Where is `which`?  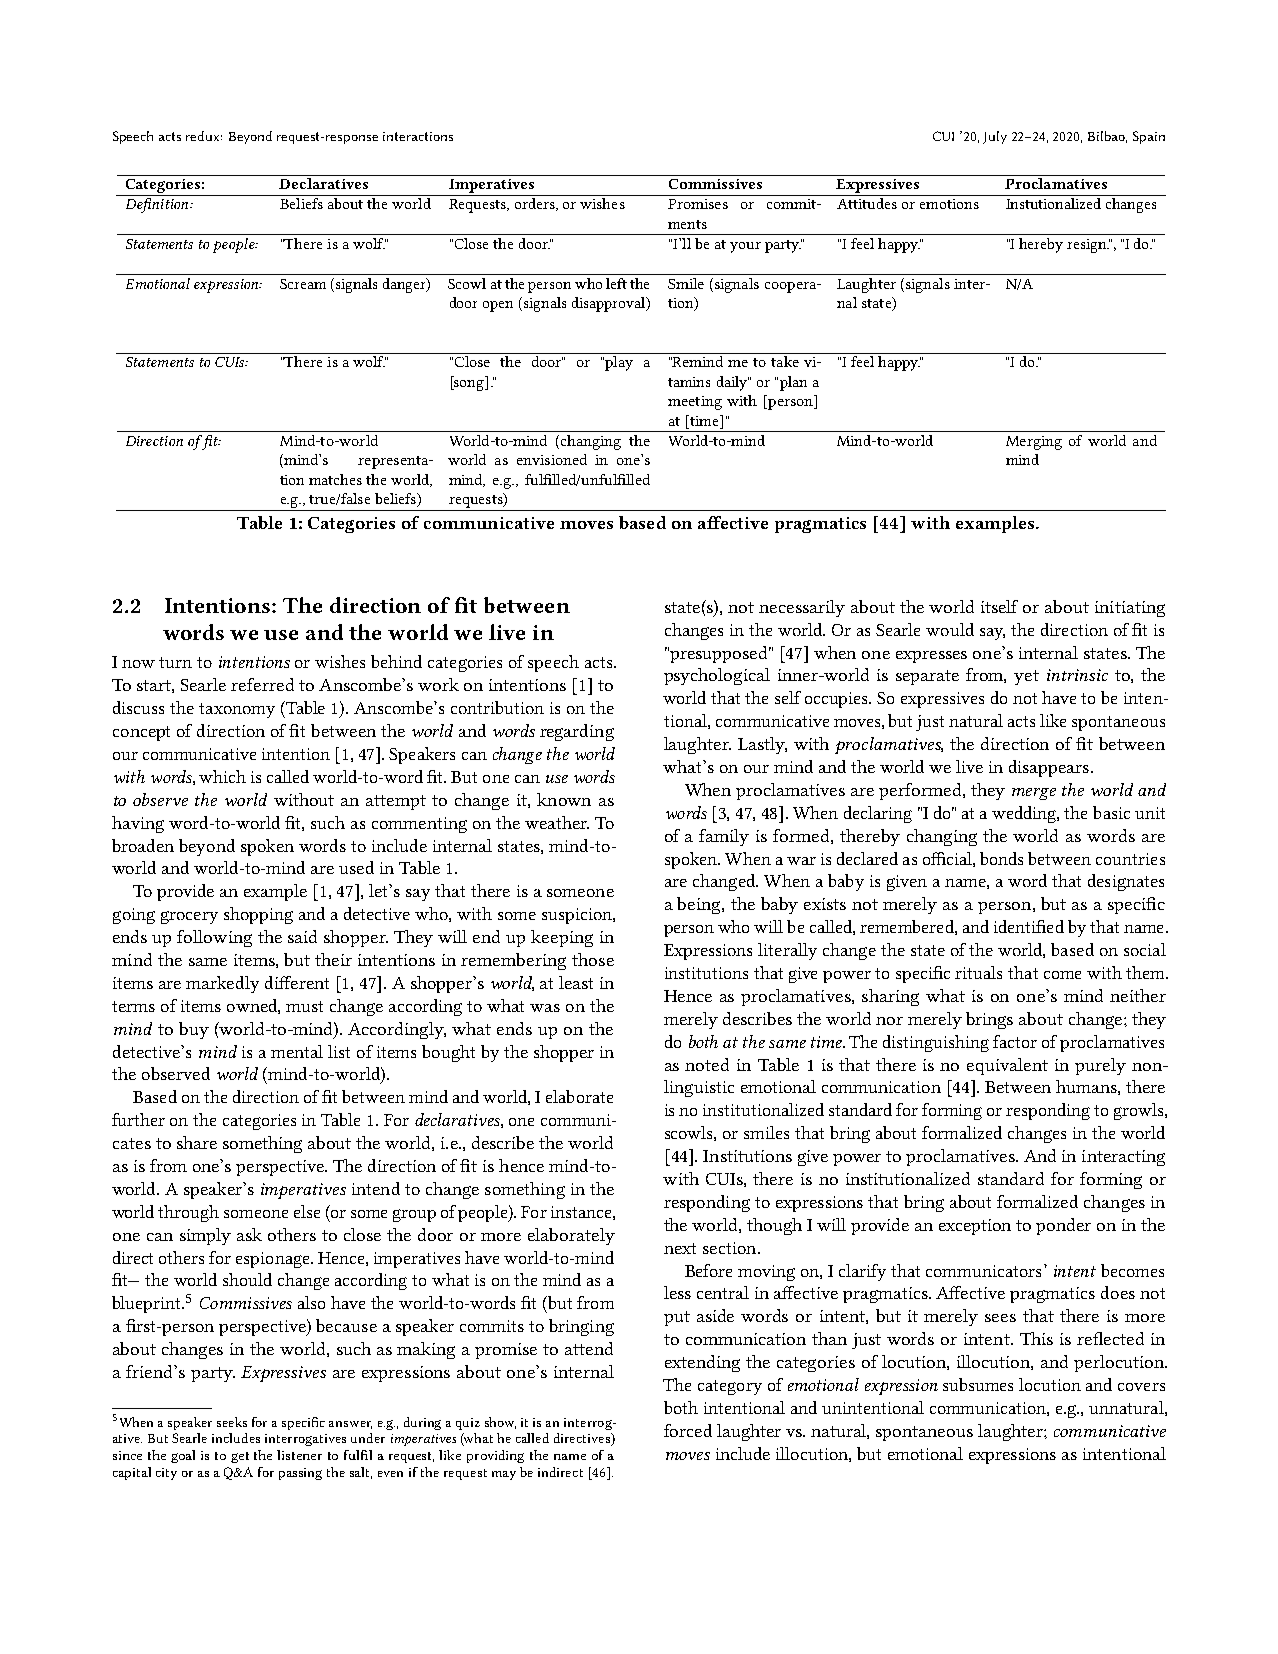 which is located at coordinates (222, 776).
